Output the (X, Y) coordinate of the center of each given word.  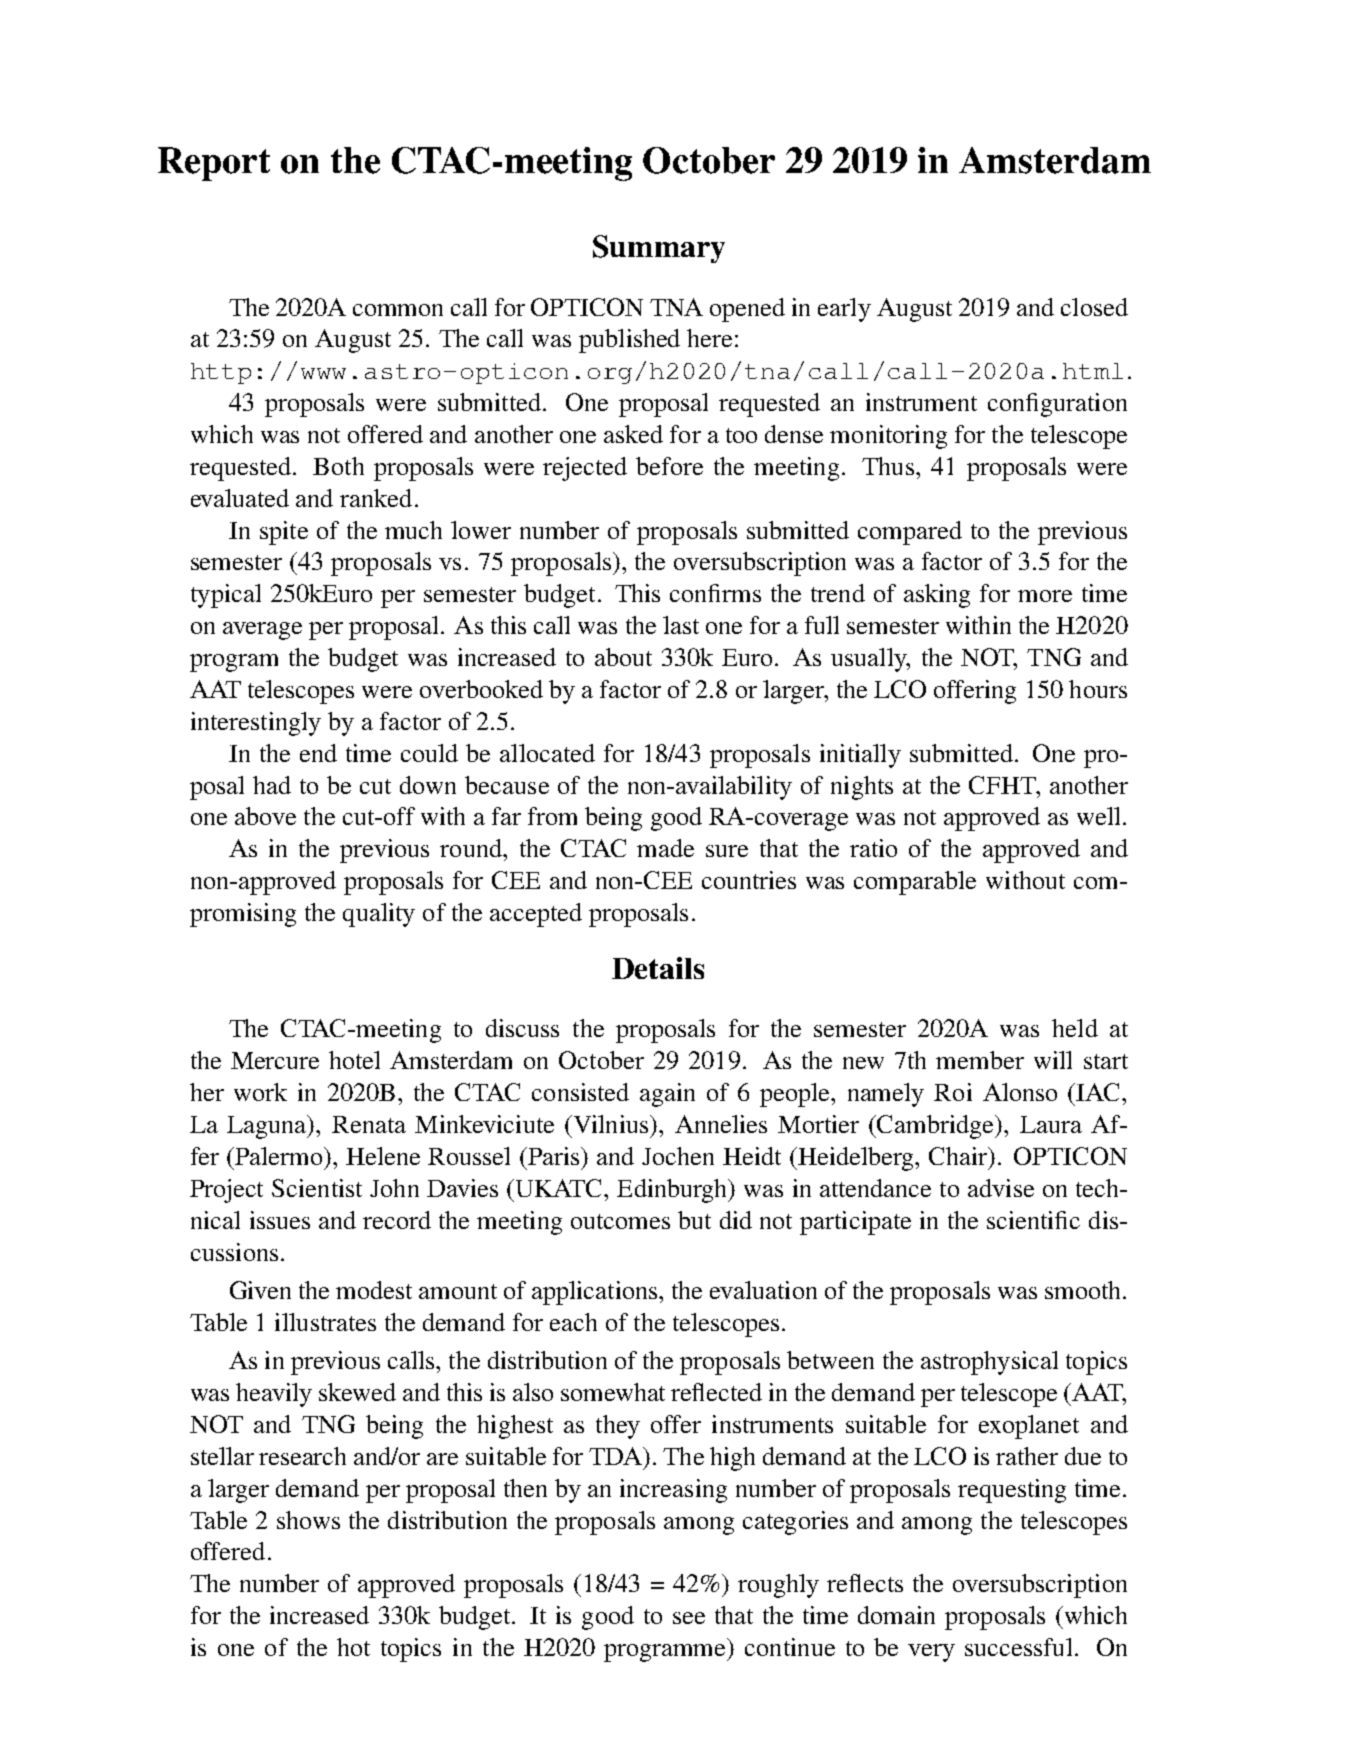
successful (1018, 1647)
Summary (659, 249)
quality (379, 915)
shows (308, 1520)
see (689, 1618)
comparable (915, 883)
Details (658, 968)
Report (214, 164)
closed (1094, 307)
